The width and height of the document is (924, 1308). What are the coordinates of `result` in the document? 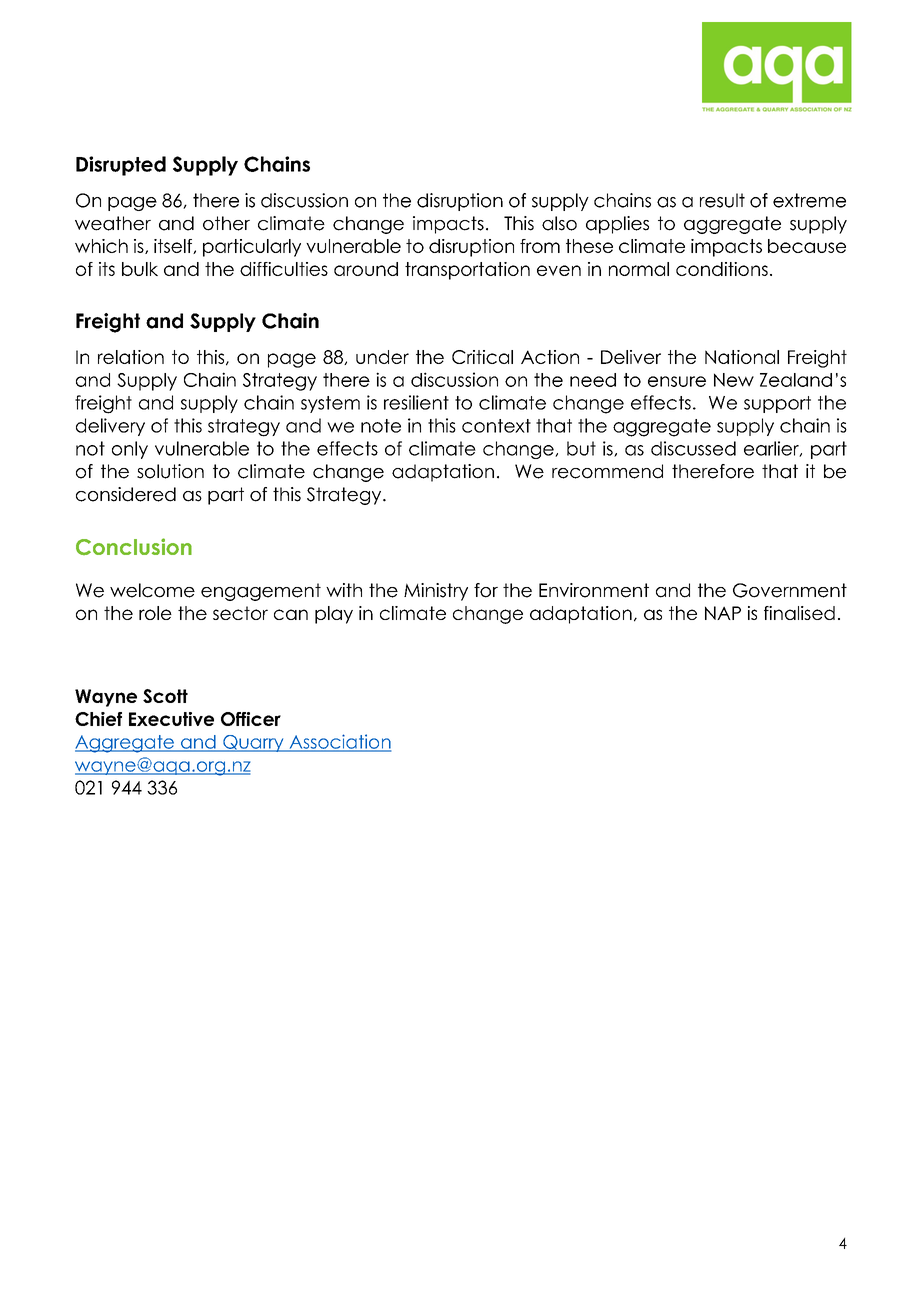 It's located at (722, 200).
